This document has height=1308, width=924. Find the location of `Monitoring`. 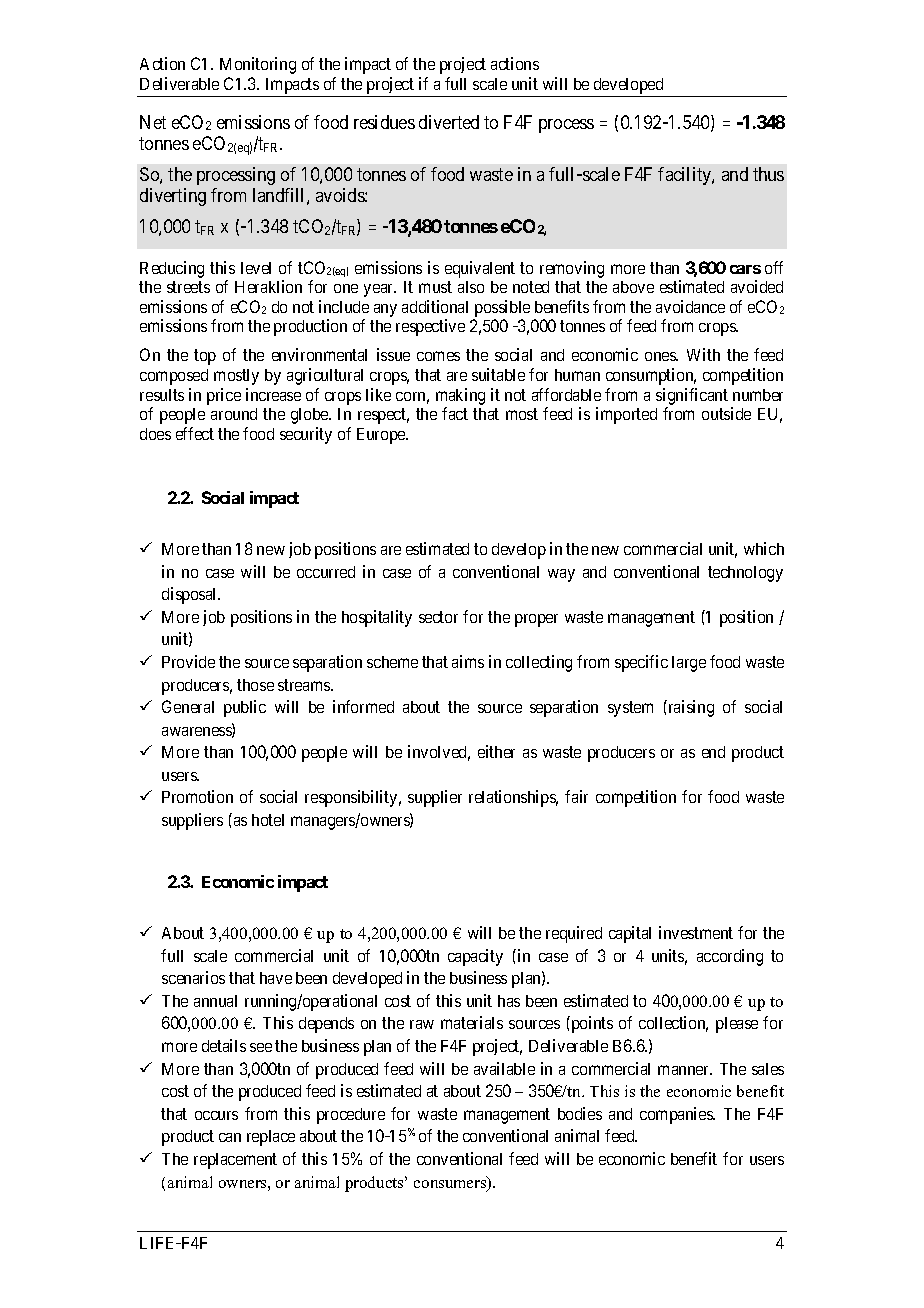

Monitoring is located at coordinates (258, 65).
